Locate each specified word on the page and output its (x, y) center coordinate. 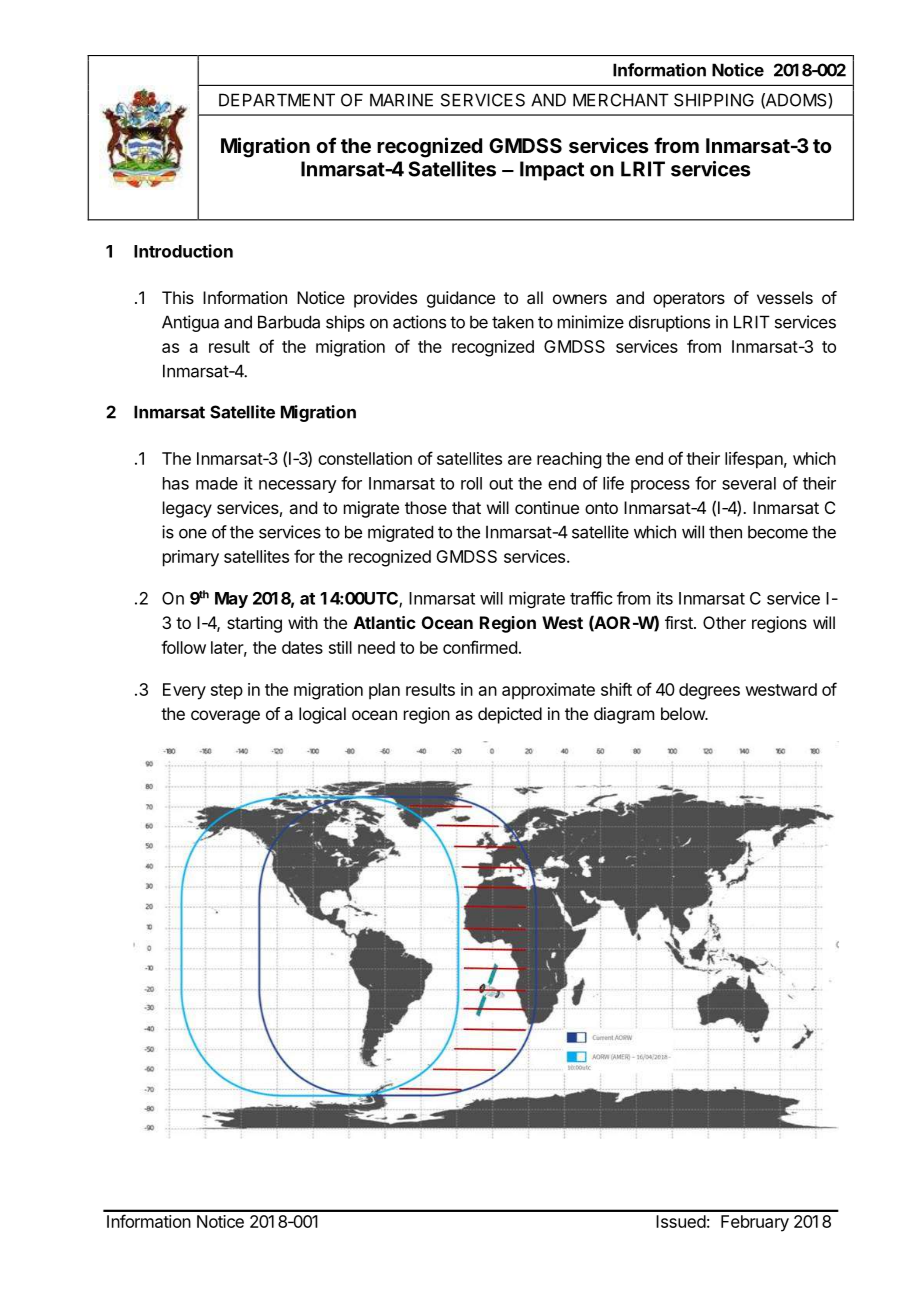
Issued (681, 1221)
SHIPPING (714, 100)
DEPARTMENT (277, 100)
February (755, 1223)
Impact (552, 171)
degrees (709, 691)
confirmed (480, 647)
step (227, 692)
